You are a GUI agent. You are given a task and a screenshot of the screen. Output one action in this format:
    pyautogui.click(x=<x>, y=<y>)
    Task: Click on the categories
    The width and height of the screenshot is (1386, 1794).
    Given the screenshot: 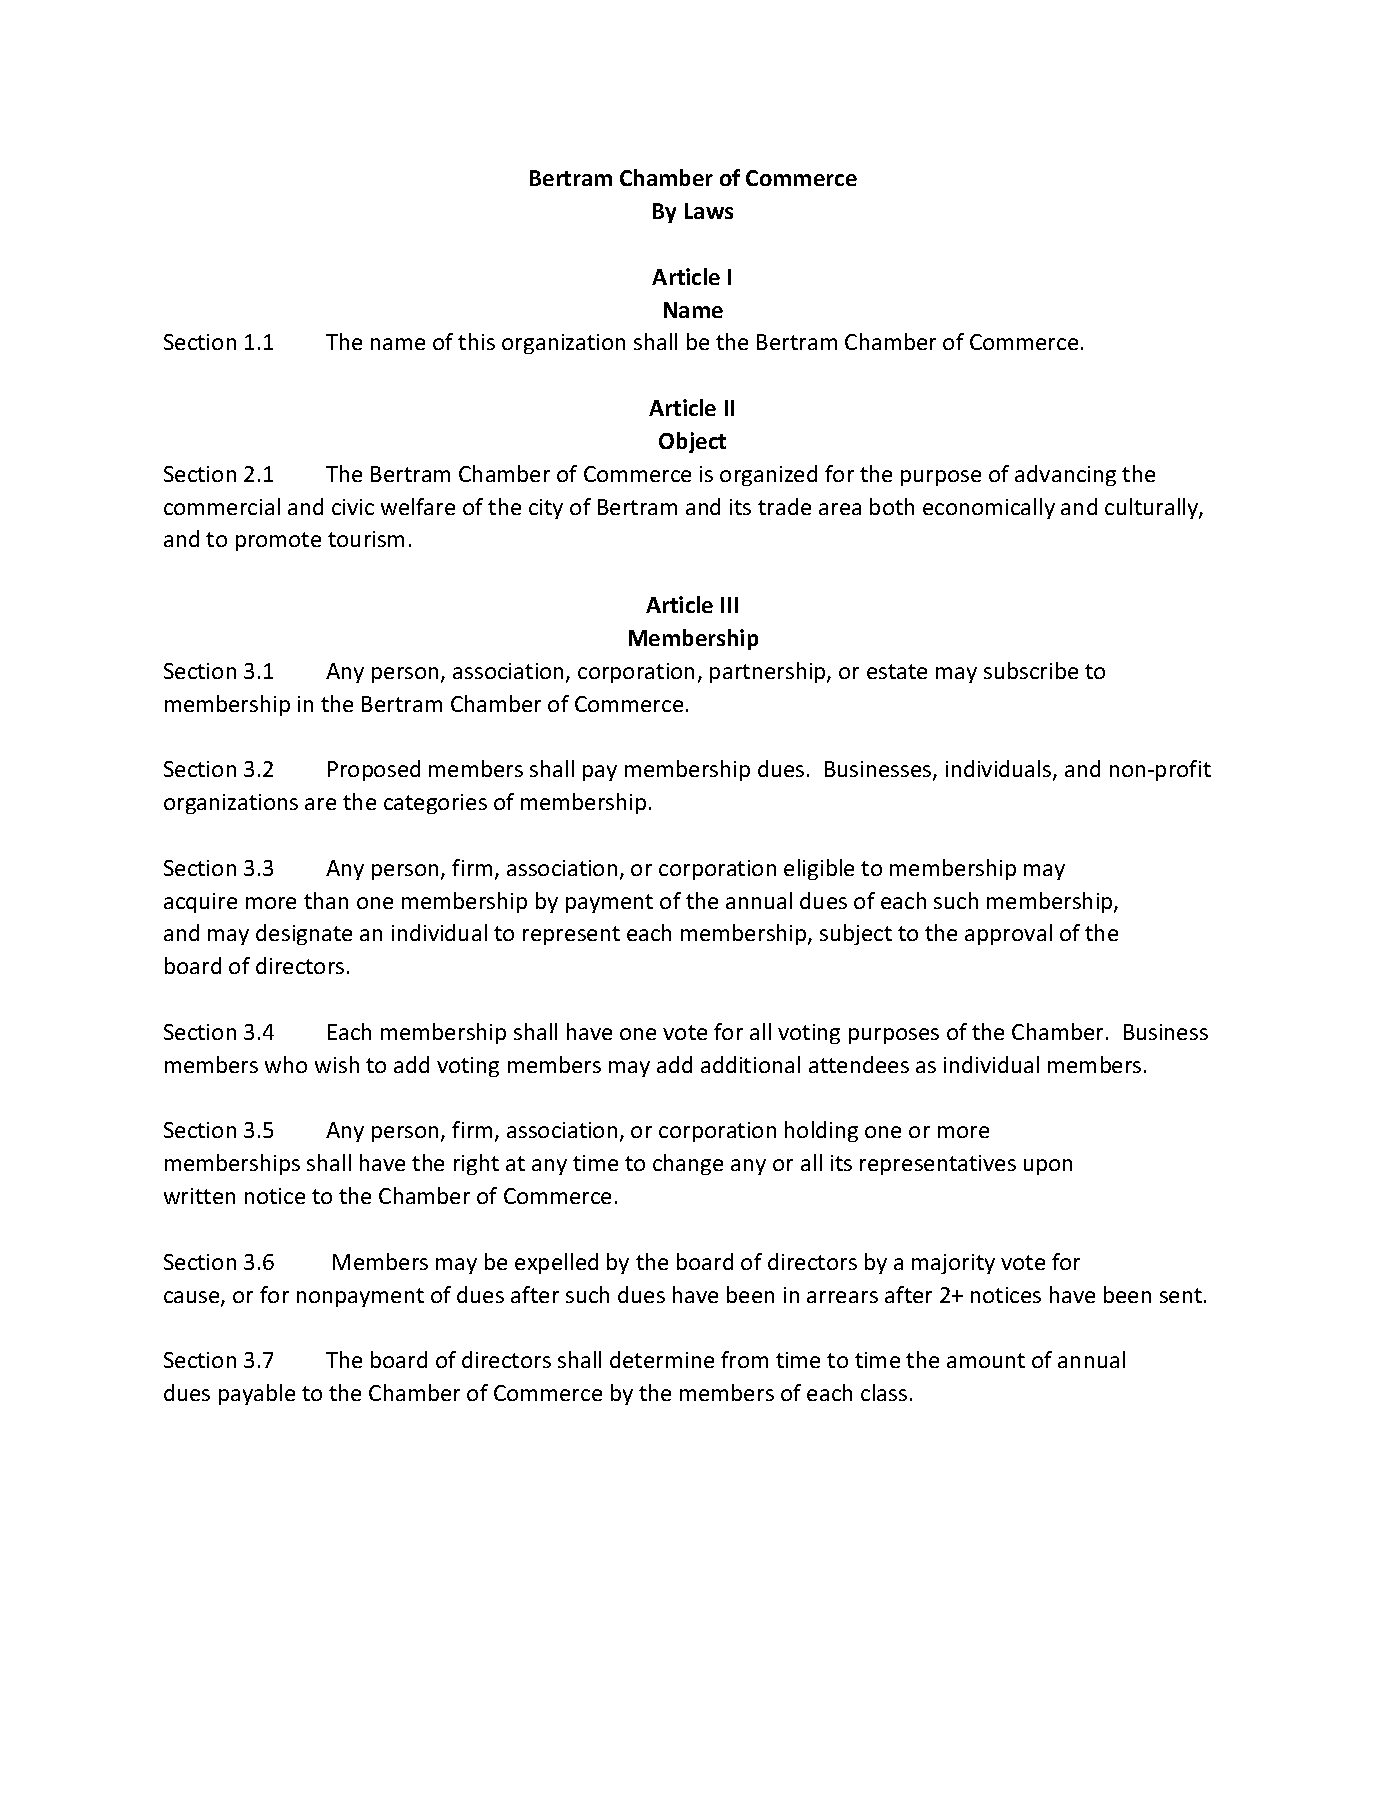 What is the action you would take?
    pyautogui.click(x=435, y=804)
